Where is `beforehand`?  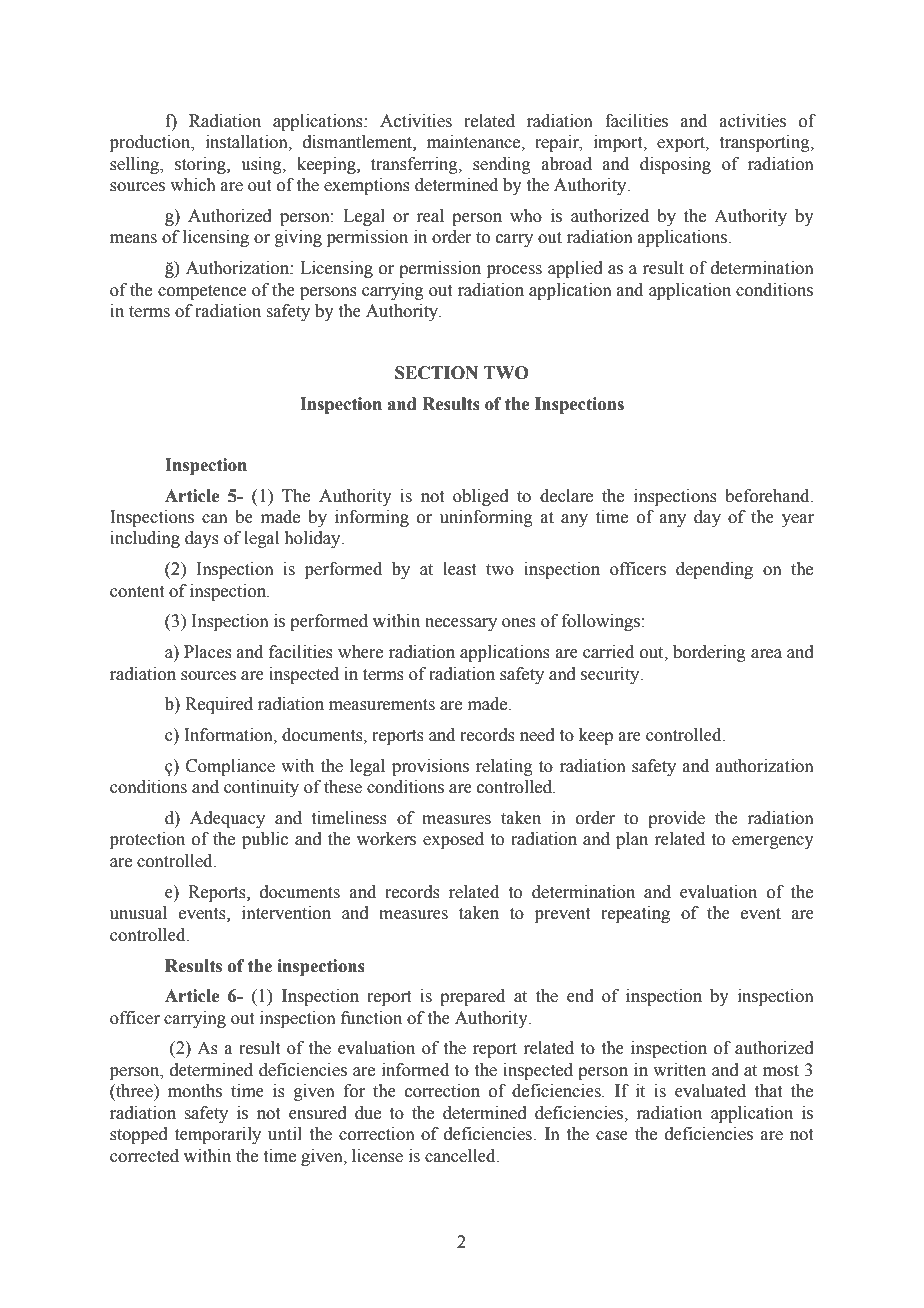 beforehand is located at coordinates (768, 496).
